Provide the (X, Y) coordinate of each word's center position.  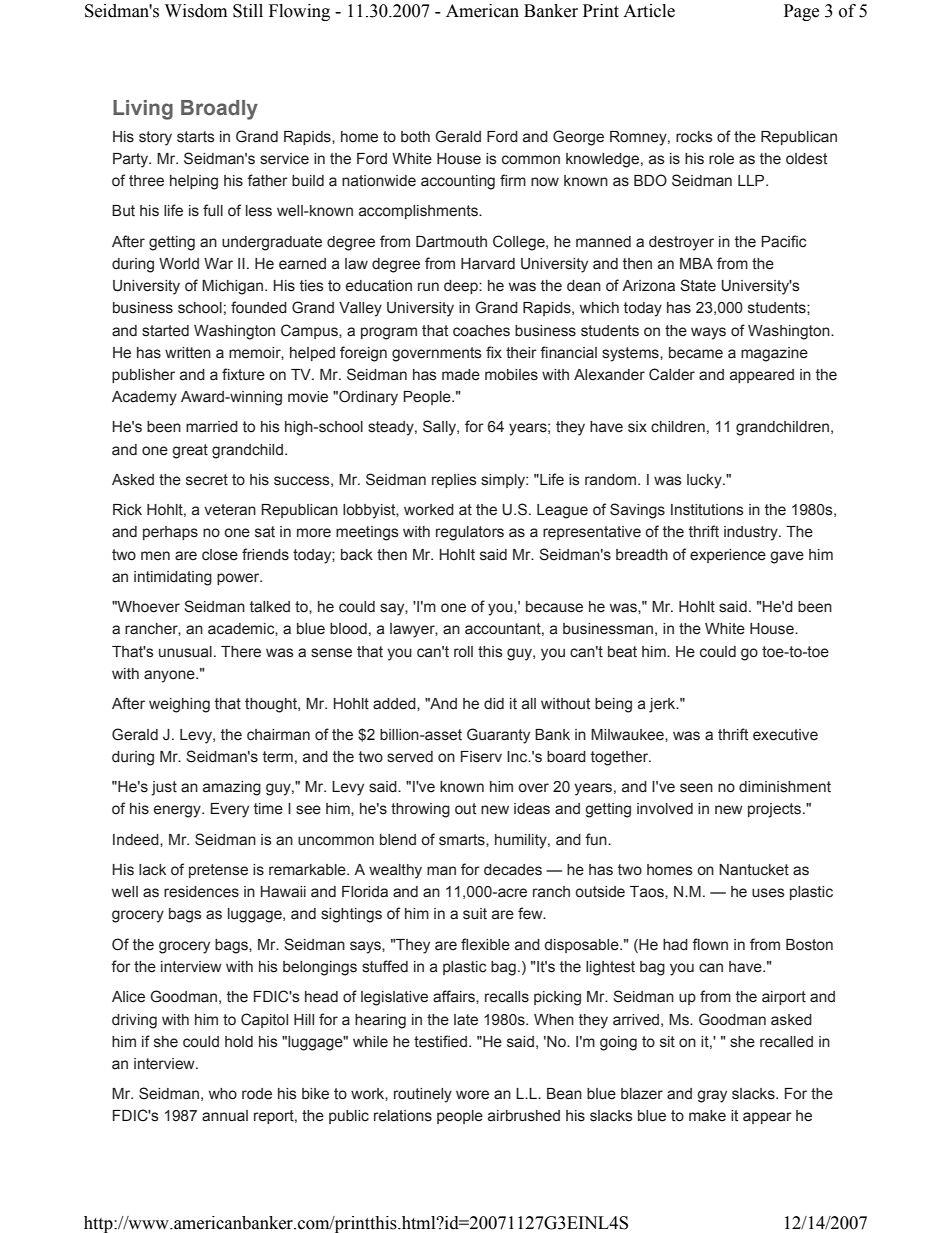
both (415, 137)
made (461, 375)
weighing (179, 705)
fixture (243, 374)
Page (801, 12)
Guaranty (498, 736)
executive (785, 735)
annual (225, 1116)
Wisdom (196, 11)
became (696, 353)
